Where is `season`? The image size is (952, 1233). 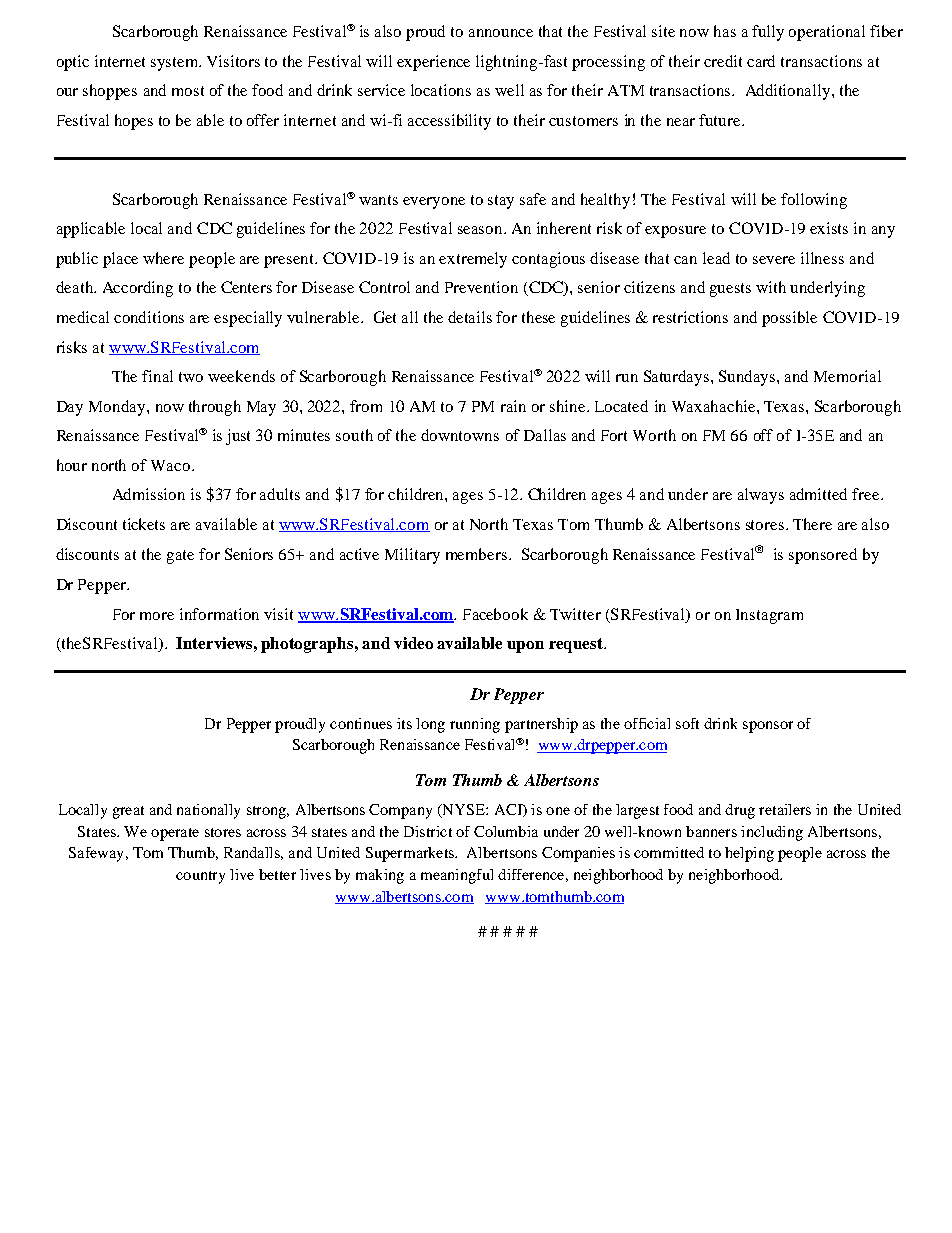
season is located at coordinates (481, 230).
